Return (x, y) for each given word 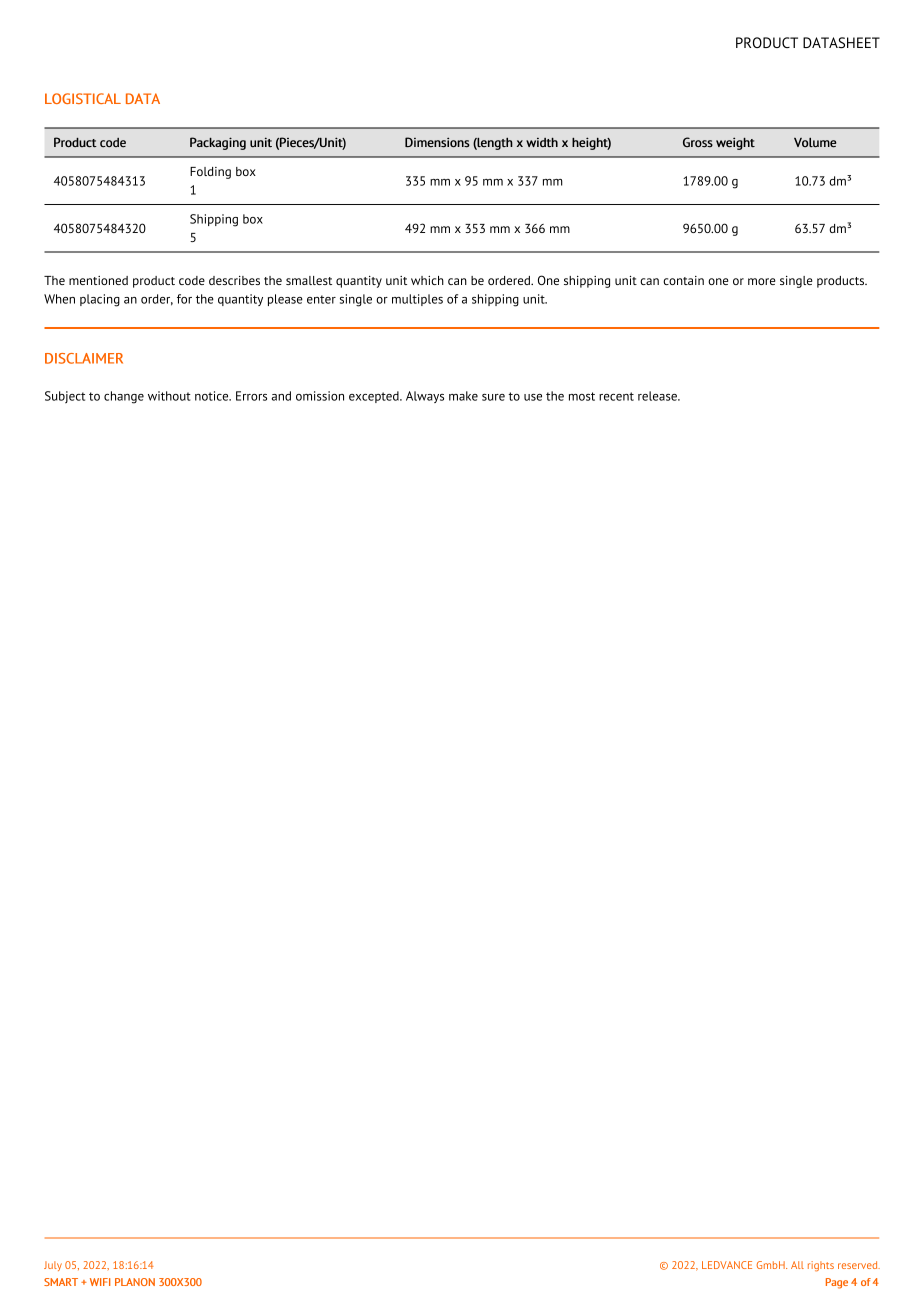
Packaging (218, 143)
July (53, 1266)
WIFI (100, 1282)
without (169, 396)
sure (493, 397)
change (124, 397)
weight (735, 143)
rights (821, 1266)
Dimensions (437, 142)
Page (837, 1283)
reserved (859, 1265)
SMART (61, 1282)
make (463, 396)
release (658, 396)
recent (616, 396)
